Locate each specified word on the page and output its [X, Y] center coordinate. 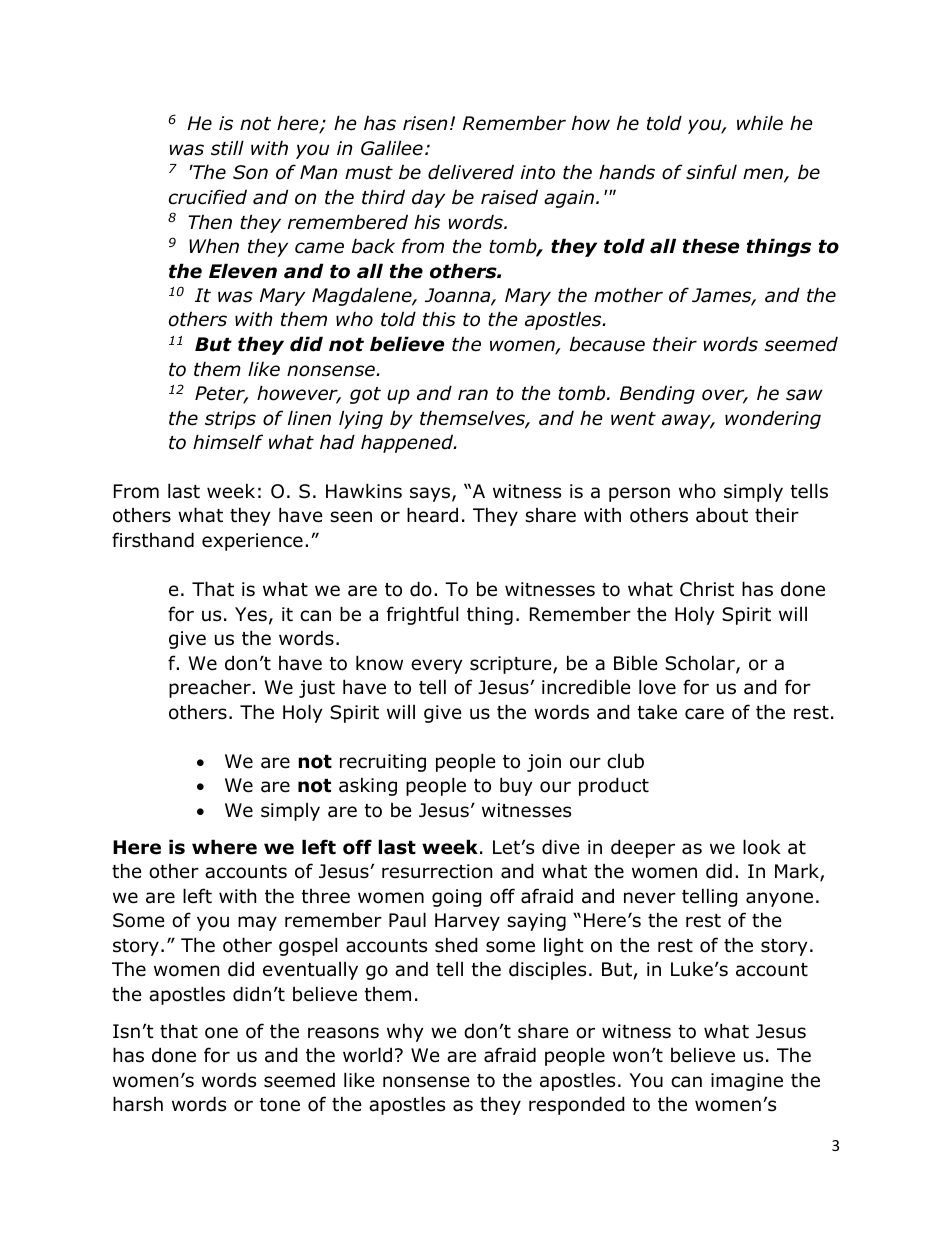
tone [280, 1105]
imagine [747, 1082]
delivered [471, 172]
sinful [711, 172]
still [227, 148]
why [405, 1032]
